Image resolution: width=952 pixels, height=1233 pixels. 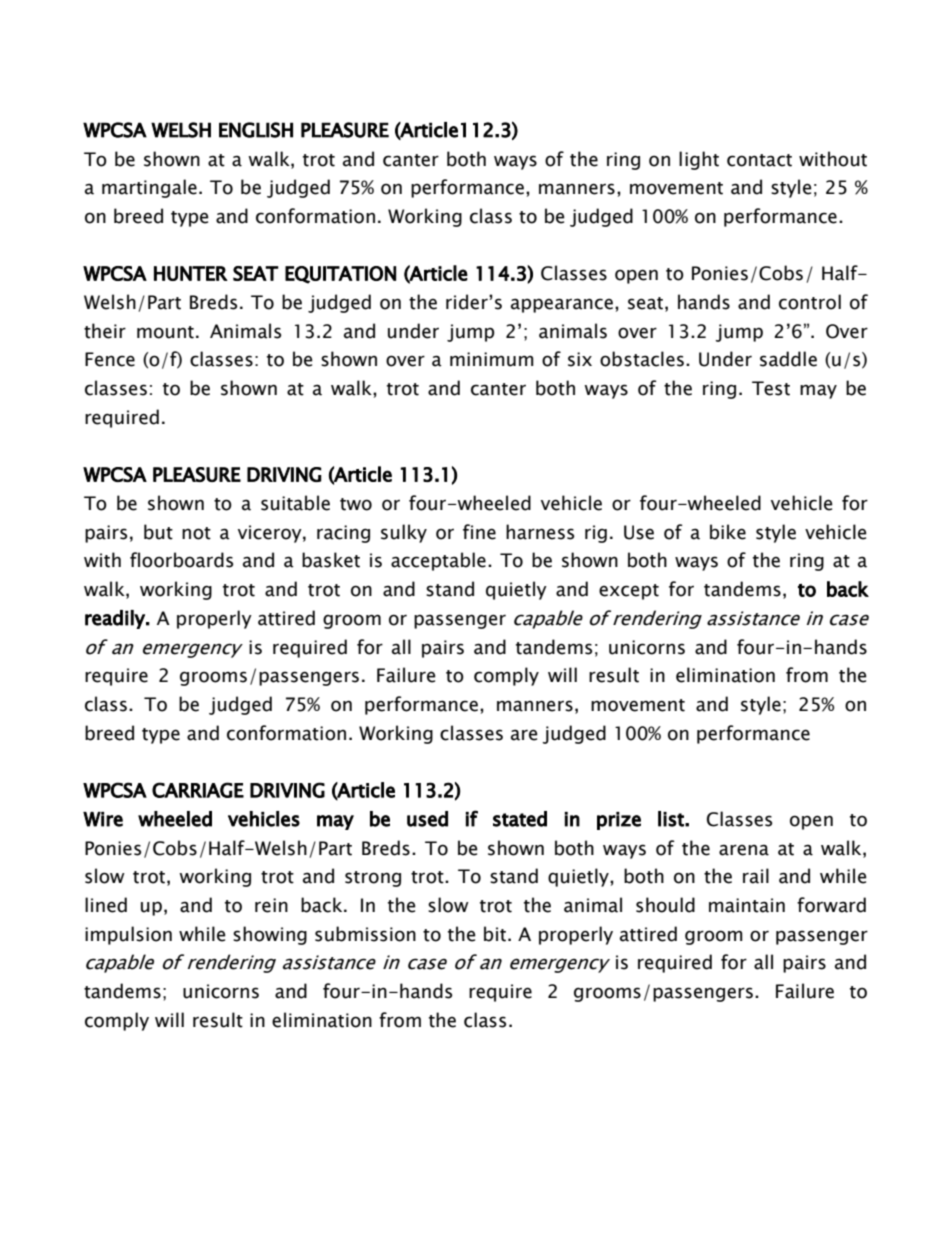 What do you see at coordinates (495, 934) in the screenshot?
I see `bit` at bounding box center [495, 934].
